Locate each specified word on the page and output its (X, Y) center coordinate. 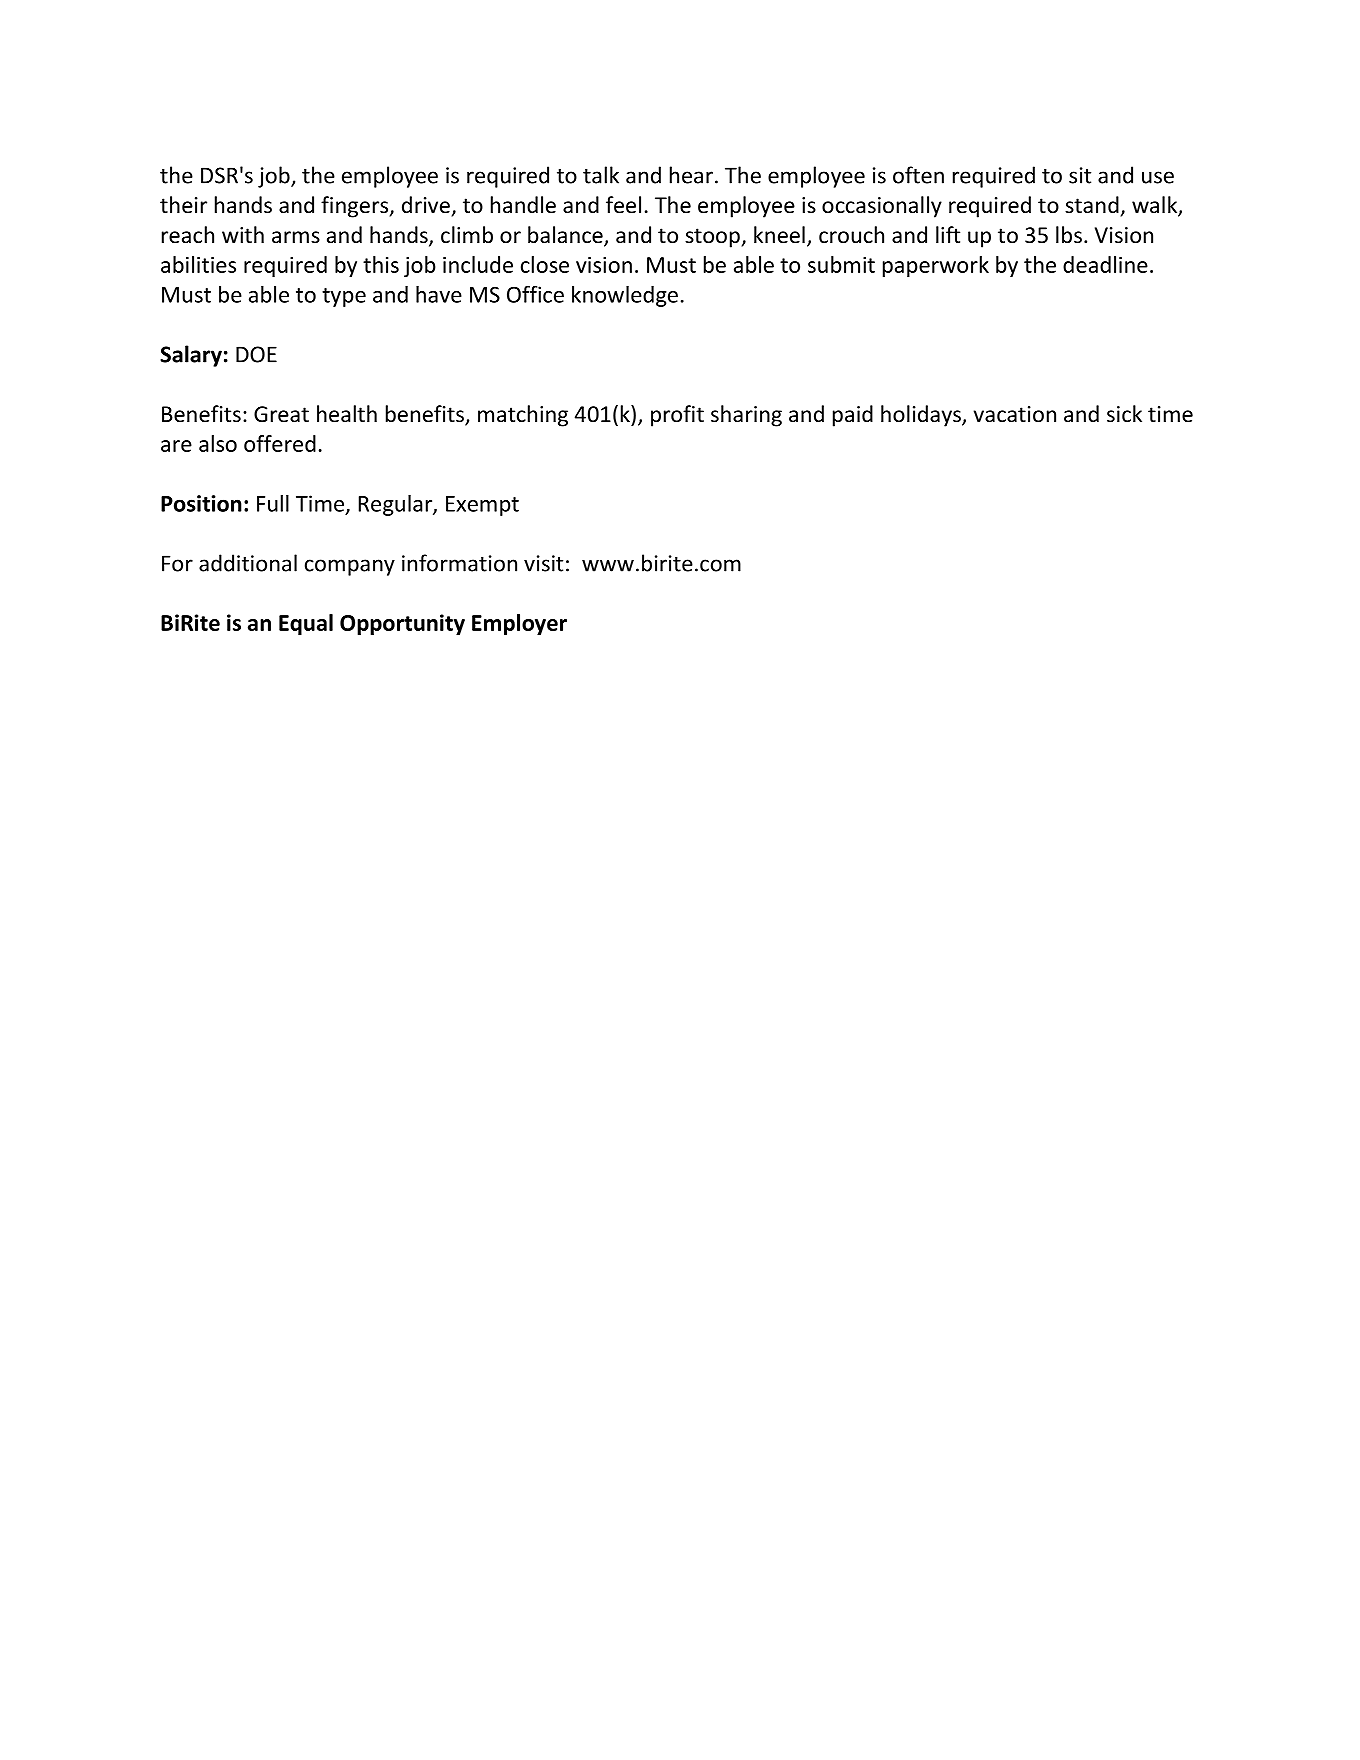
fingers (356, 207)
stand (1092, 205)
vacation (1015, 414)
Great (281, 414)
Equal (306, 624)
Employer (519, 624)
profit (677, 416)
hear (691, 175)
